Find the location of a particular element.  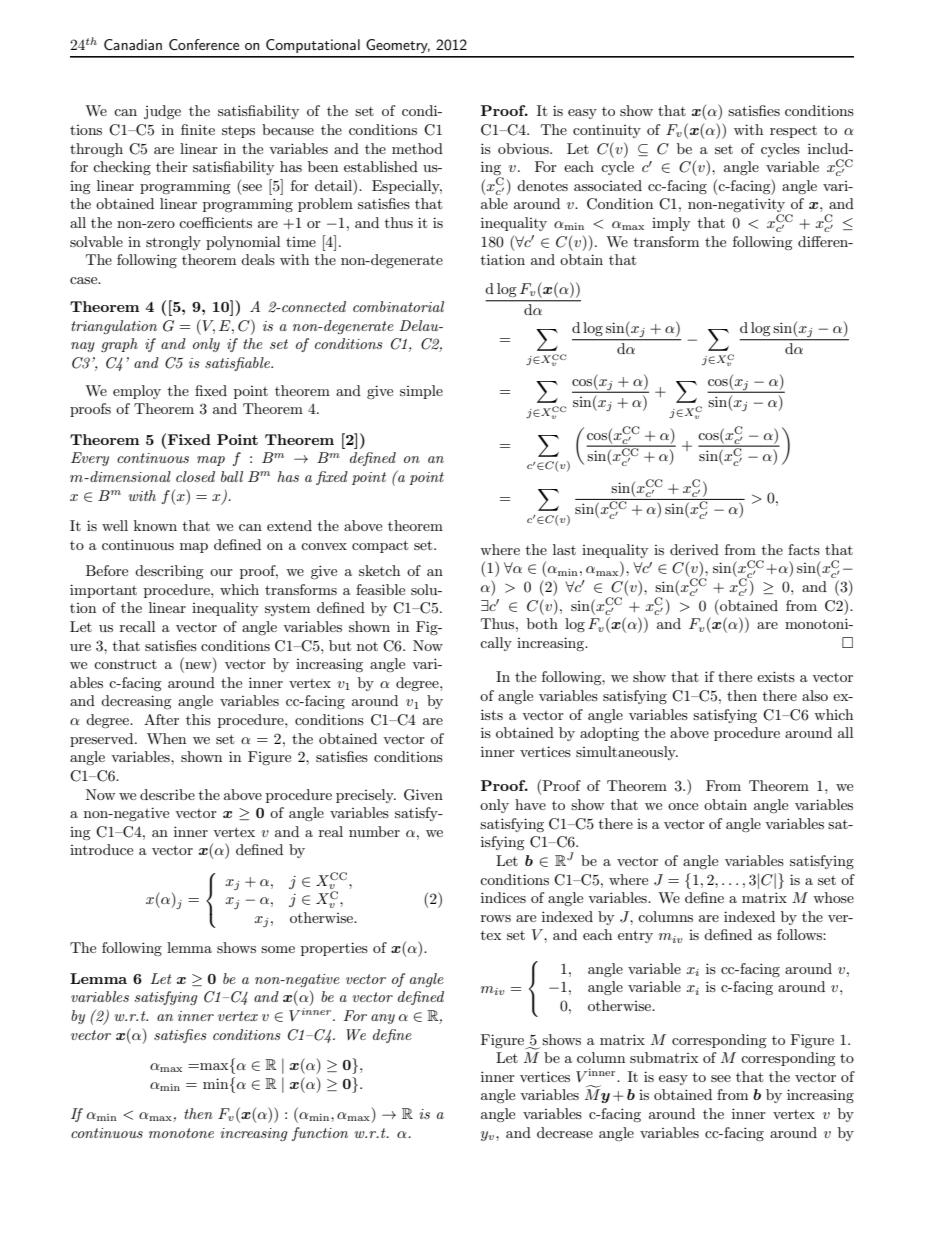

judge is located at coordinates (162, 112).
